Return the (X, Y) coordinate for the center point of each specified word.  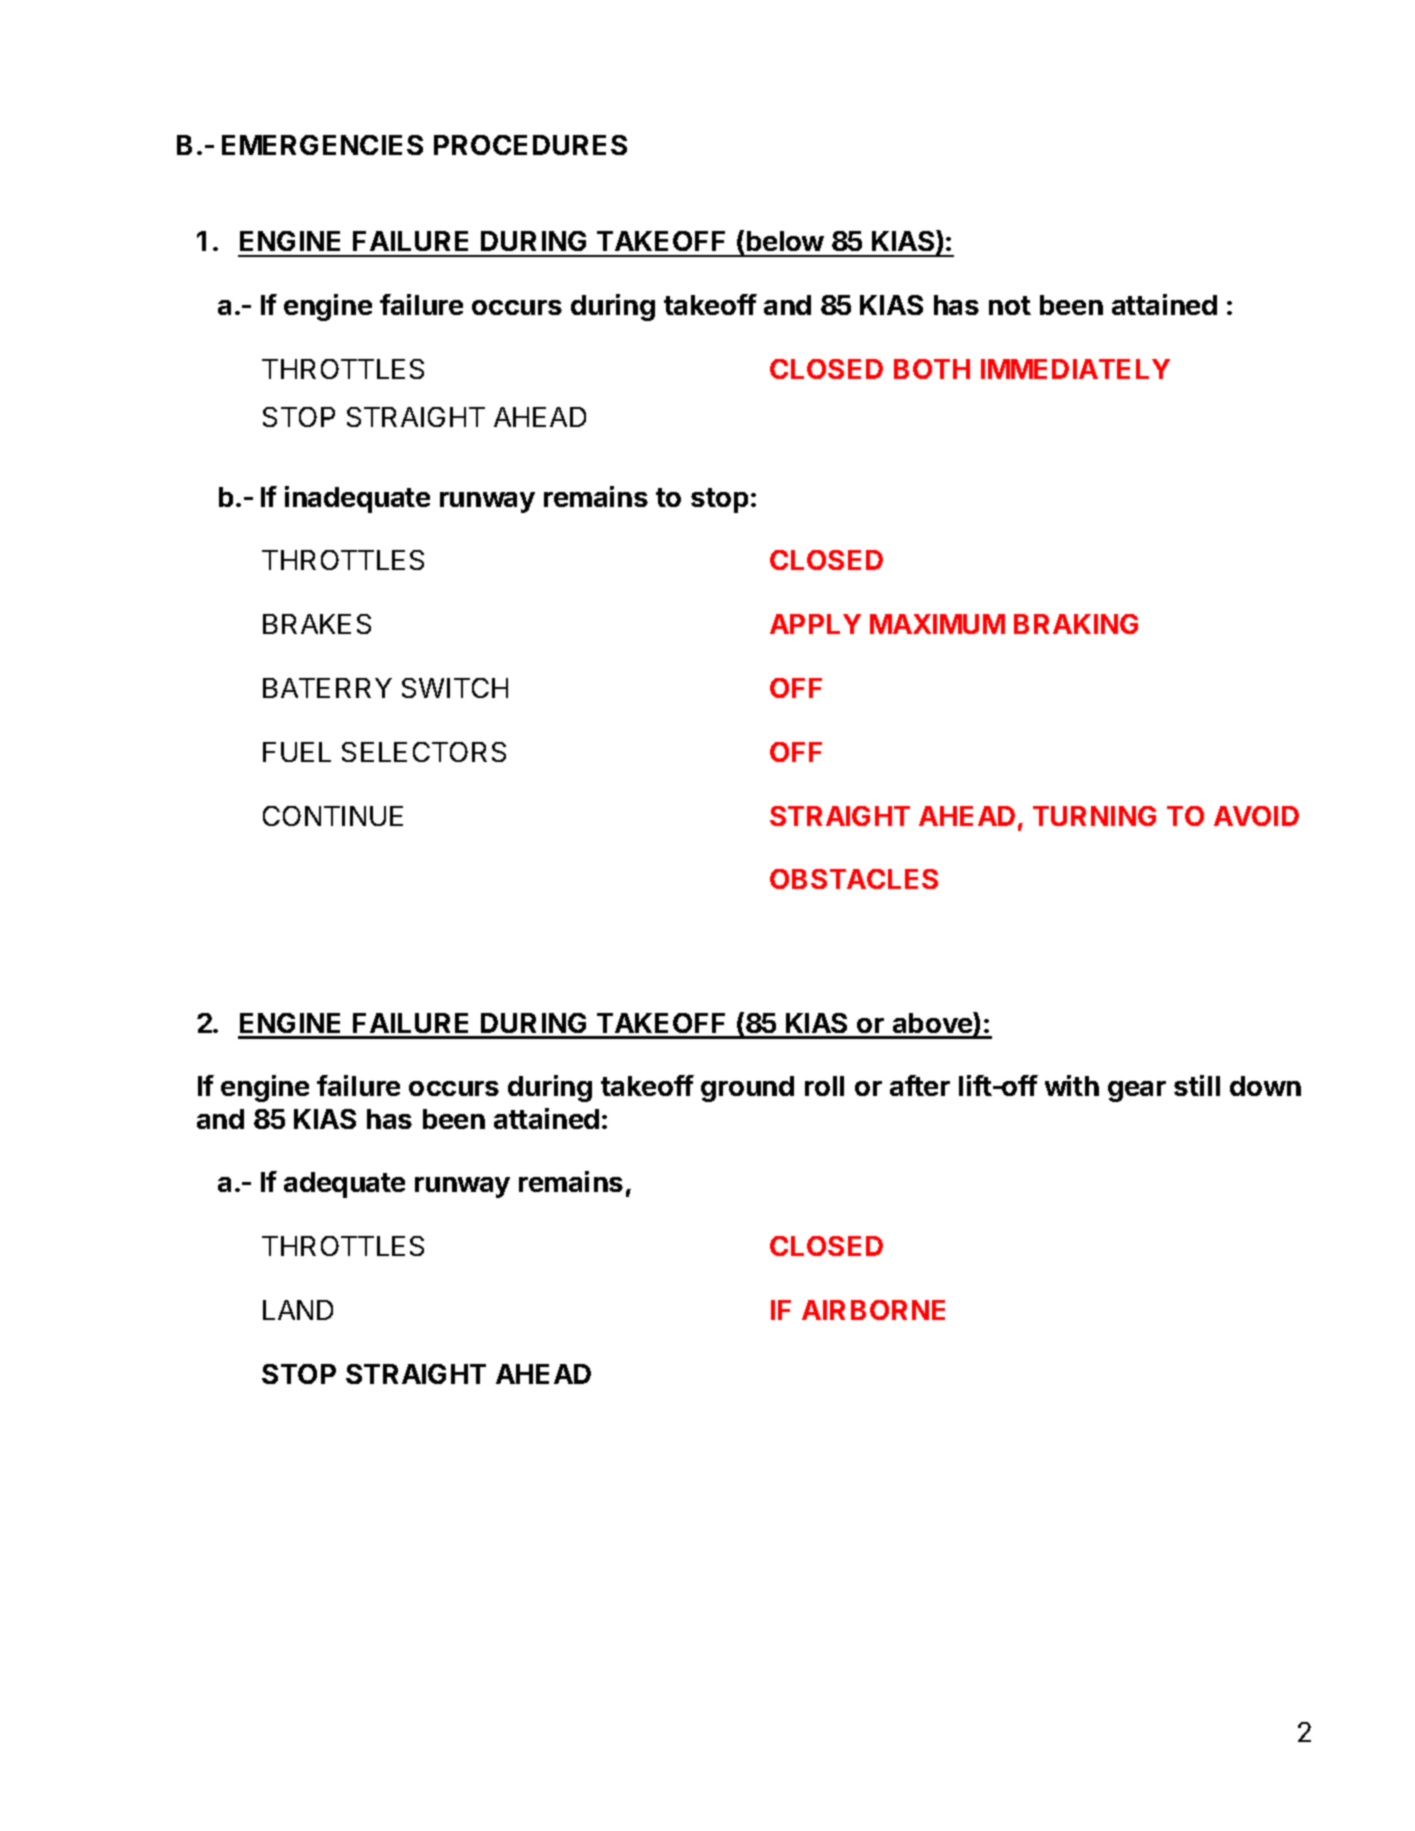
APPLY (815, 624)
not (1010, 305)
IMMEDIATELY (1075, 369)
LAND (298, 1310)
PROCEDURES (530, 145)
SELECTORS (424, 752)
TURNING (1094, 816)
